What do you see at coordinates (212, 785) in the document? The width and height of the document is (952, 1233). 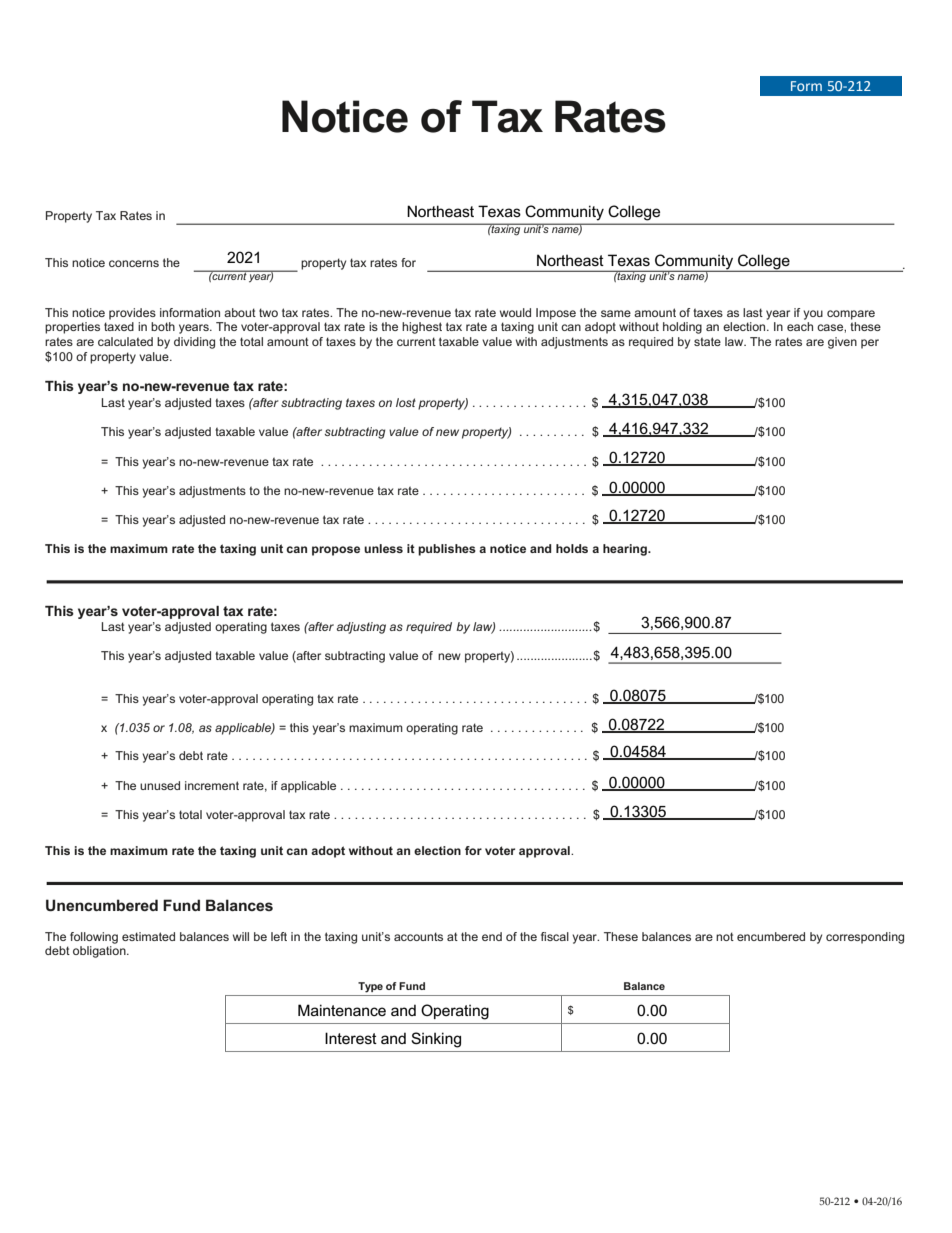 I see `increment` at bounding box center [212, 785].
